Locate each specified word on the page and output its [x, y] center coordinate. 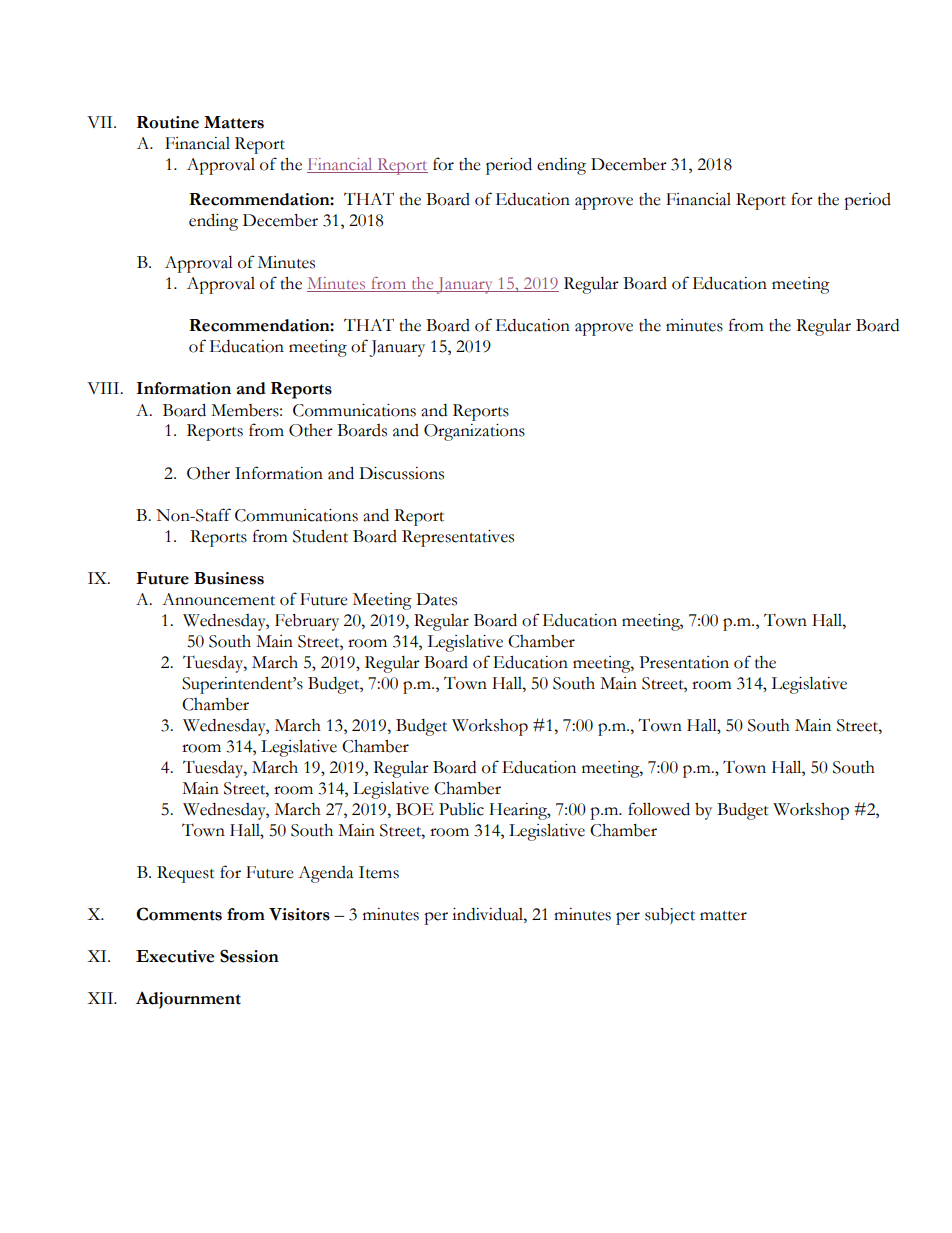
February [307, 622]
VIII [104, 388]
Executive [175, 956]
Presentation [684, 662]
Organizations [474, 432]
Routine [168, 122]
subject [670, 916]
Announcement [218, 599]
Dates [436, 599]
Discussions [401, 473]
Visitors [299, 914]
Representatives [458, 538]
